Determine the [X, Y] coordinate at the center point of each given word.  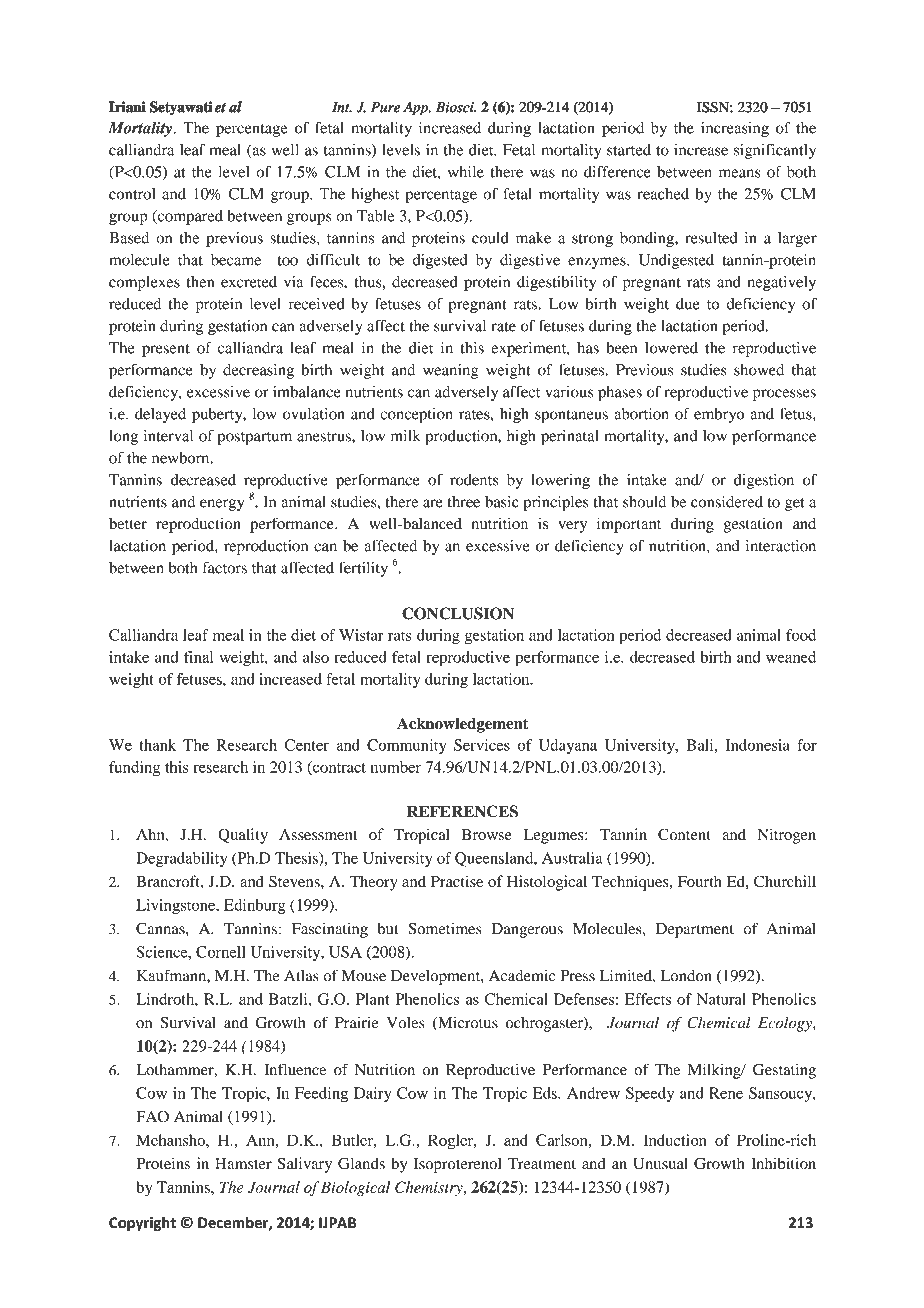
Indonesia [758, 745]
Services [482, 745]
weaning [451, 371]
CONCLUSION [458, 613]
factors [225, 568]
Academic [522, 976]
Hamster [243, 1163]
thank [157, 745]
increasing [735, 129]
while [466, 172]
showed [759, 370]
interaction [781, 546]
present [166, 350]
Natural [721, 999]
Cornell [221, 952]
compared [189, 217]
